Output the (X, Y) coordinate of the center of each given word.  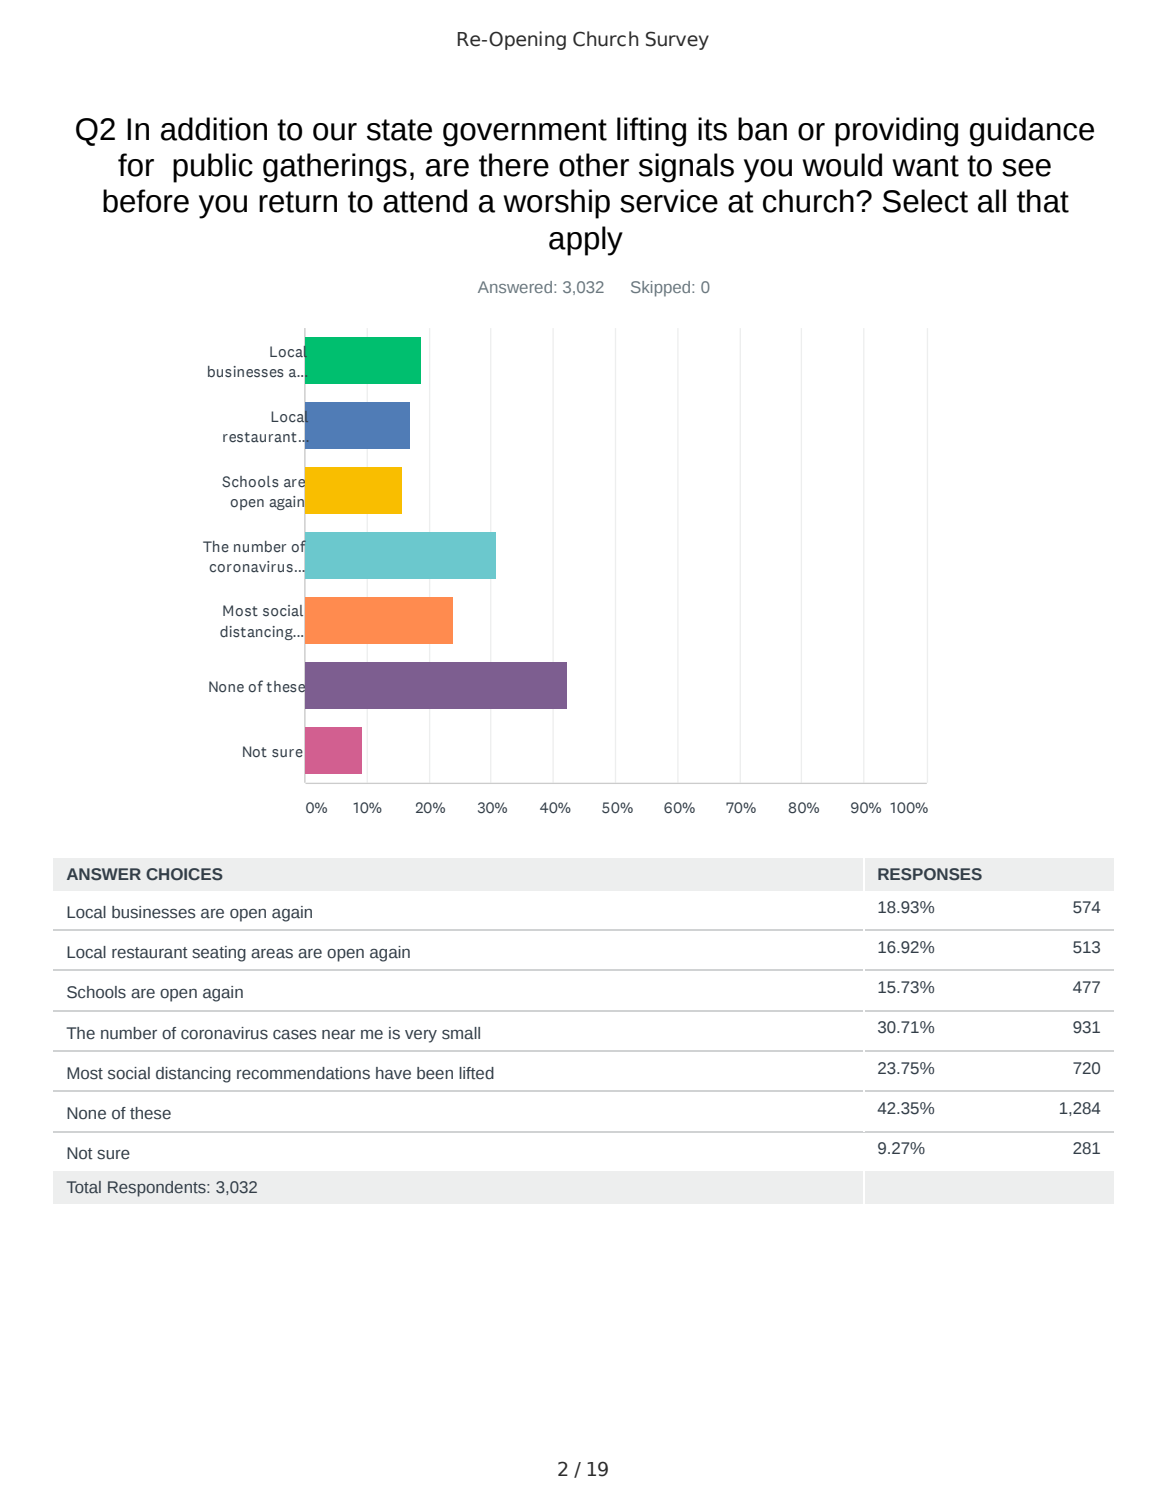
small (461, 1033)
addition (214, 129)
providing (896, 132)
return (298, 202)
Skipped (662, 289)
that (1043, 201)
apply (586, 241)
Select (925, 201)
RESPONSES (930, 874)
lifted (476, 1073)
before (146, 201)
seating (219, 954)
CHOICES (184, 874)
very (421, 1036)
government (525, 133)
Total (84, 1187)
